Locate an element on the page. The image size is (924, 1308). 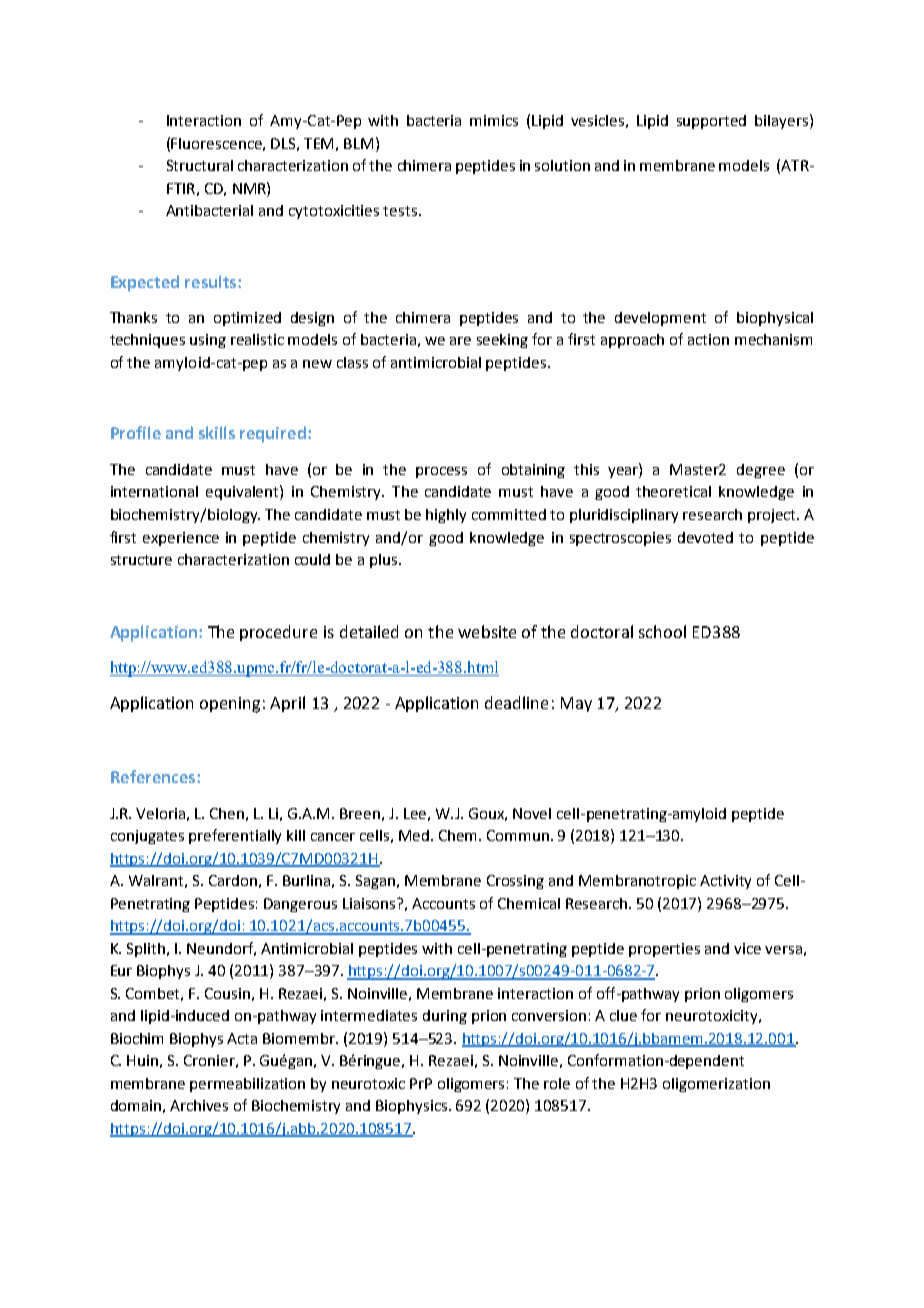
during is located at coordinates (445, 1017).
